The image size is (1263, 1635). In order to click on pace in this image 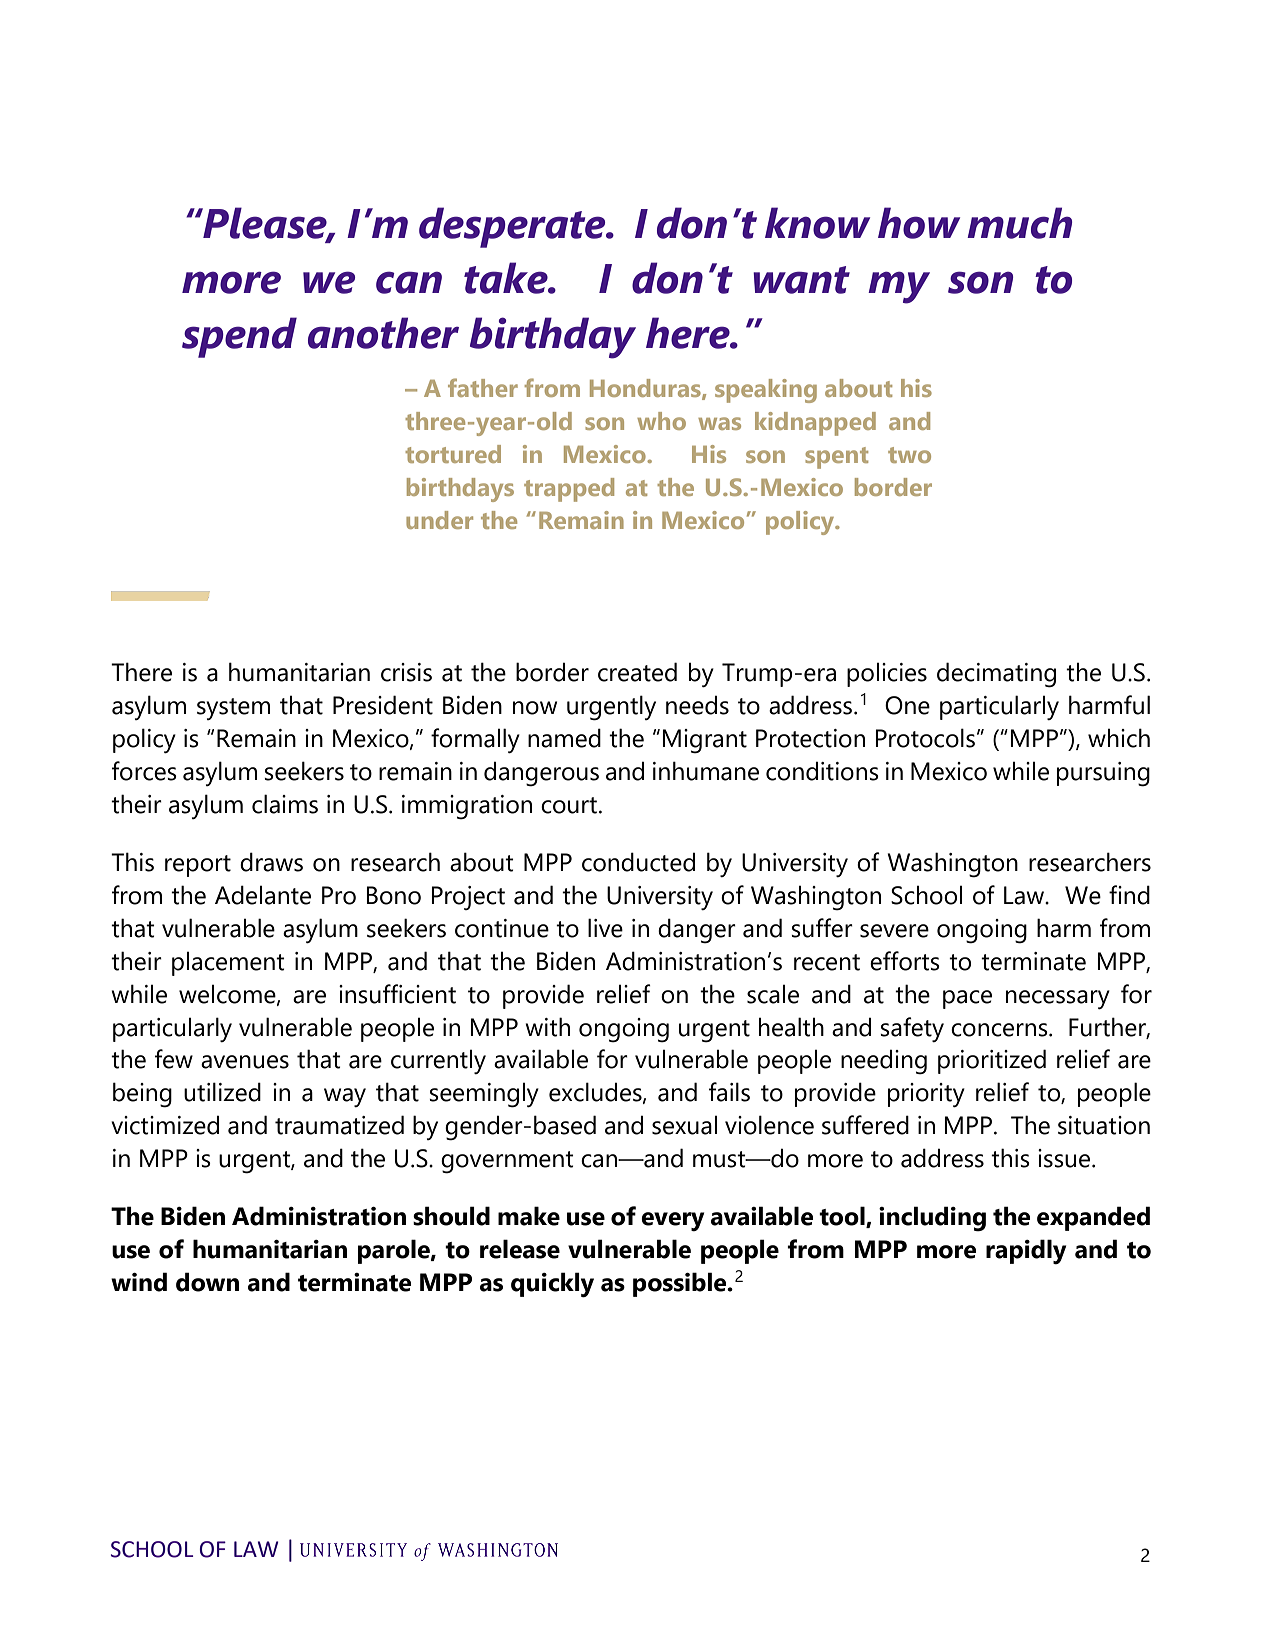, I will do `click(967, 999)`.
